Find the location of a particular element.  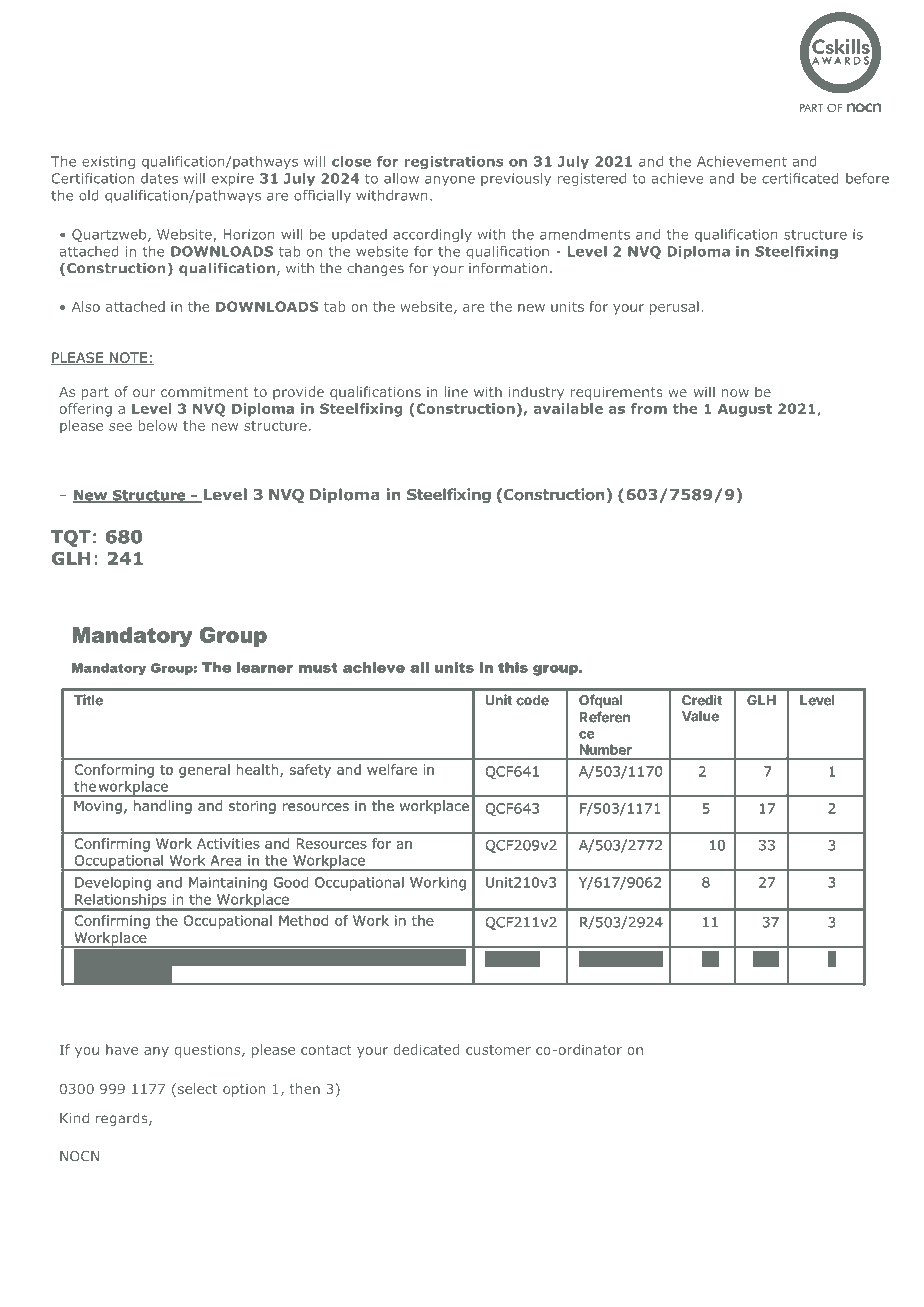

anyone is located at coordinates (450, 181).
